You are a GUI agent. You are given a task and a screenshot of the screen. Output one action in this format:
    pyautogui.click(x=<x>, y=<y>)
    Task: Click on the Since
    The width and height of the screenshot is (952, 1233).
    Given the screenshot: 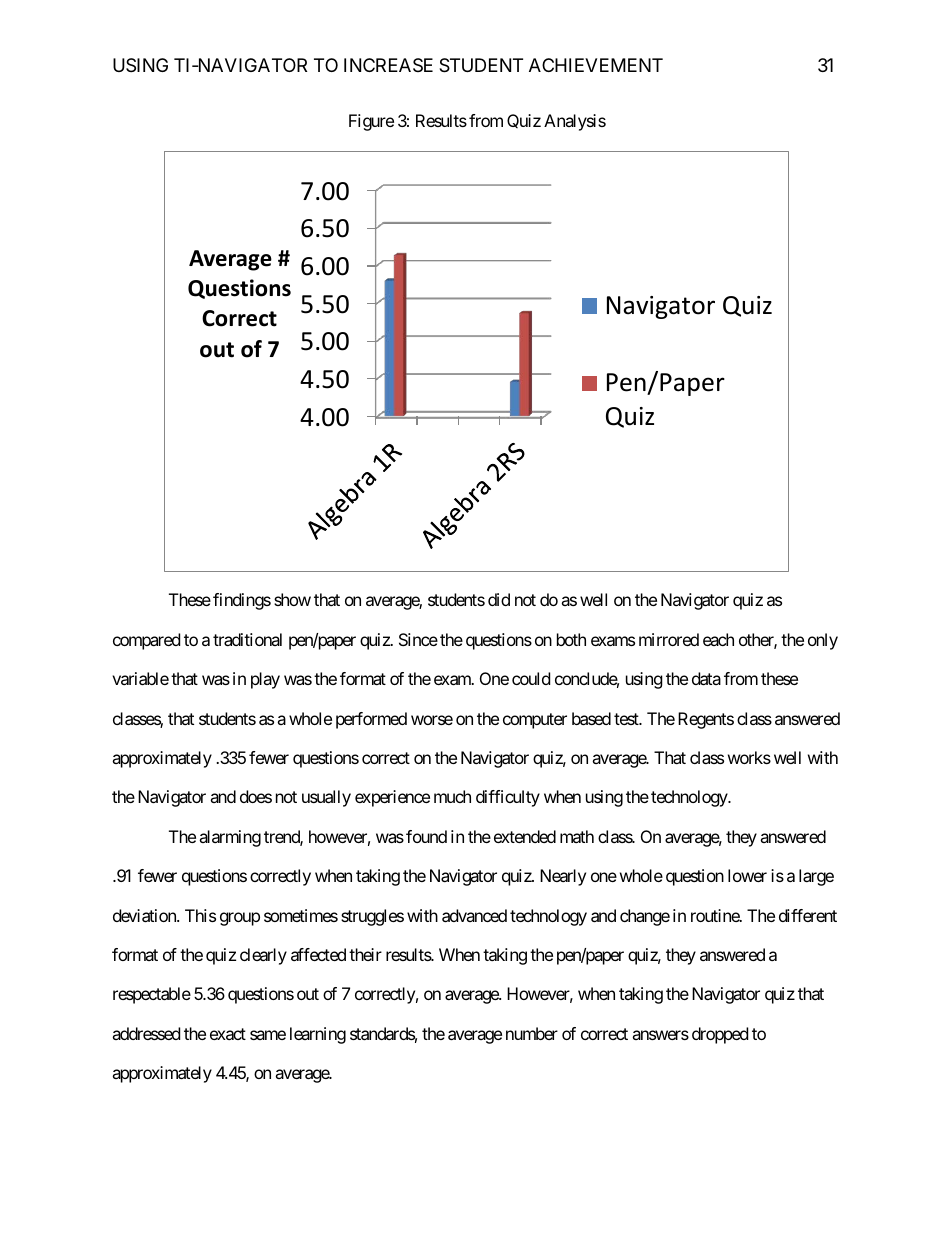 What is the action you would take?
    pyautogui.click(x=418, y=639)
